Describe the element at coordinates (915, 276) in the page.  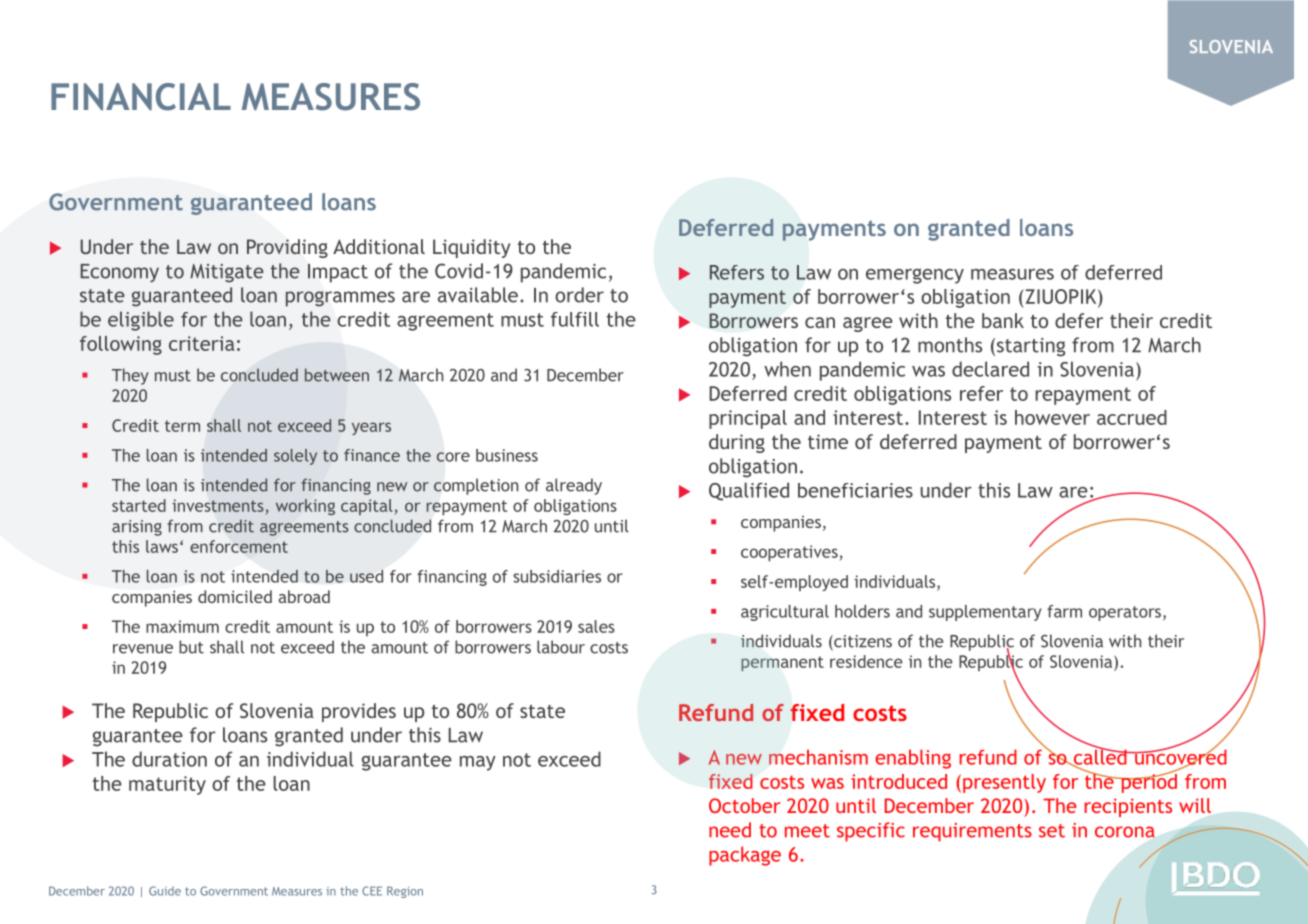
I see `emergency` at that location.
